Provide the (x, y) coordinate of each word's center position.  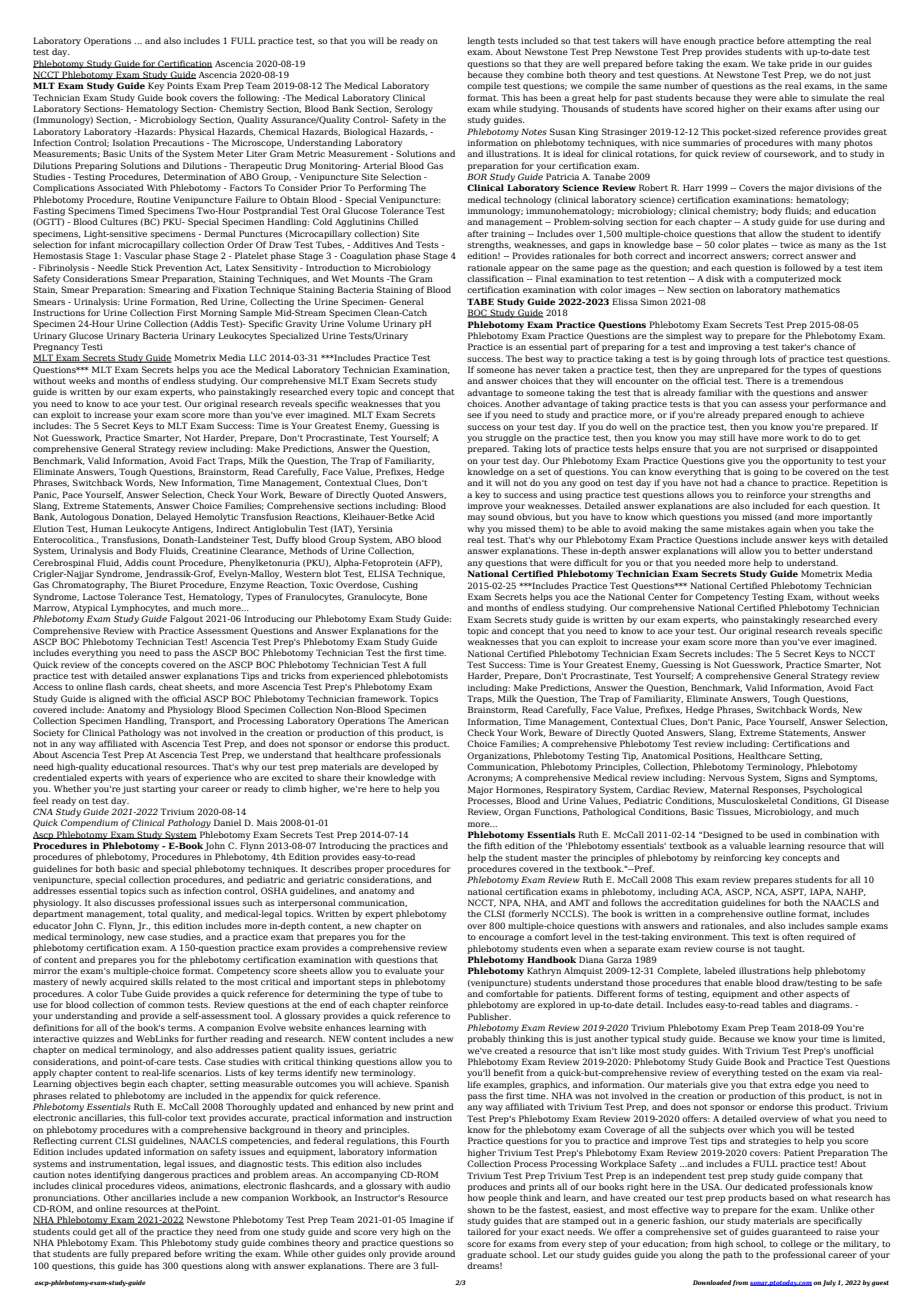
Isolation (131, 142)
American (428, 720)
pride (800, 64)
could (84, 1231)
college (796, 1244)
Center (663, 596)
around (440, 1253)
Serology (414, 109)
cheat (171, 686)
